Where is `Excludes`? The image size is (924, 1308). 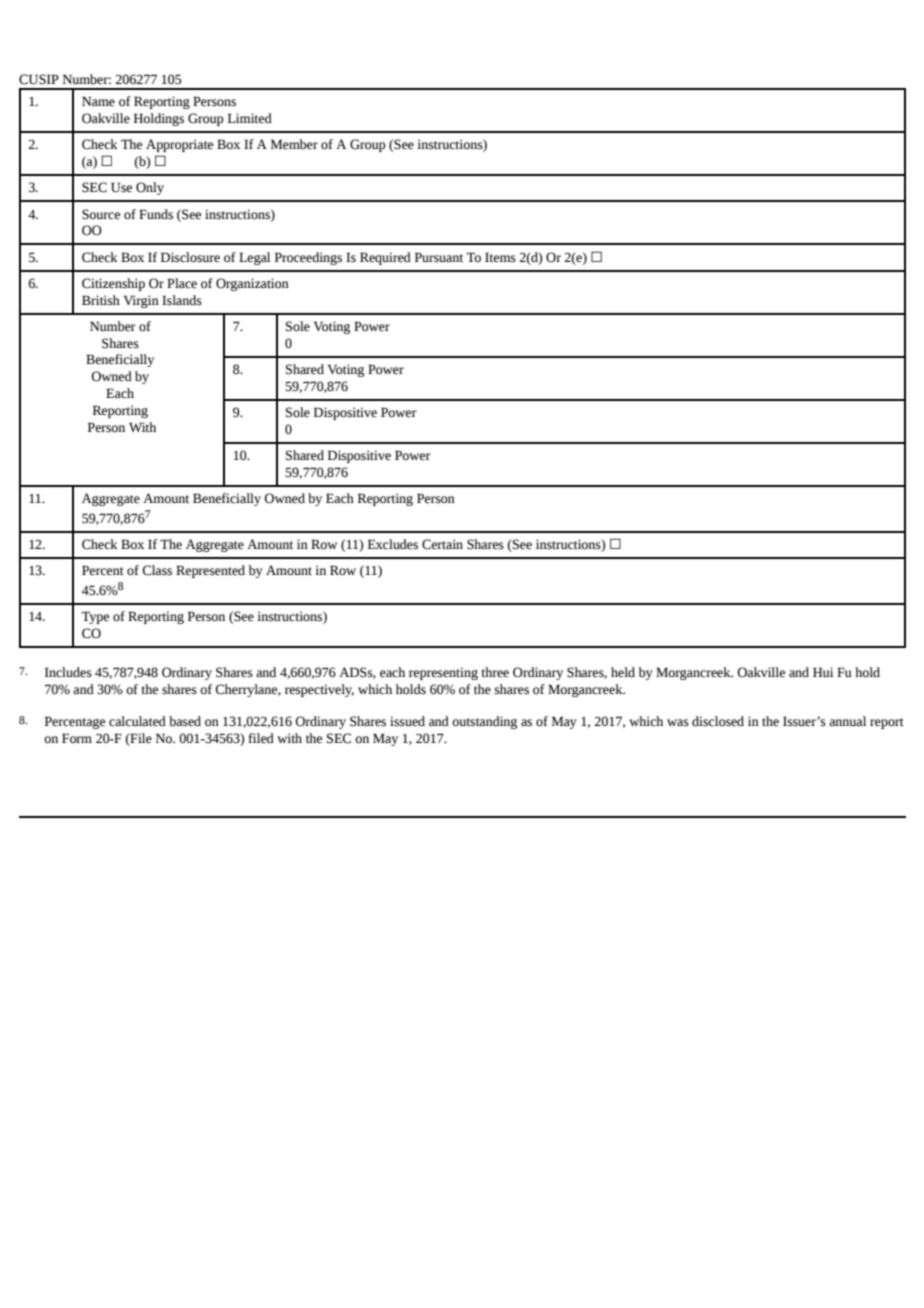
Excludes is located at coordinates (393, 544).
